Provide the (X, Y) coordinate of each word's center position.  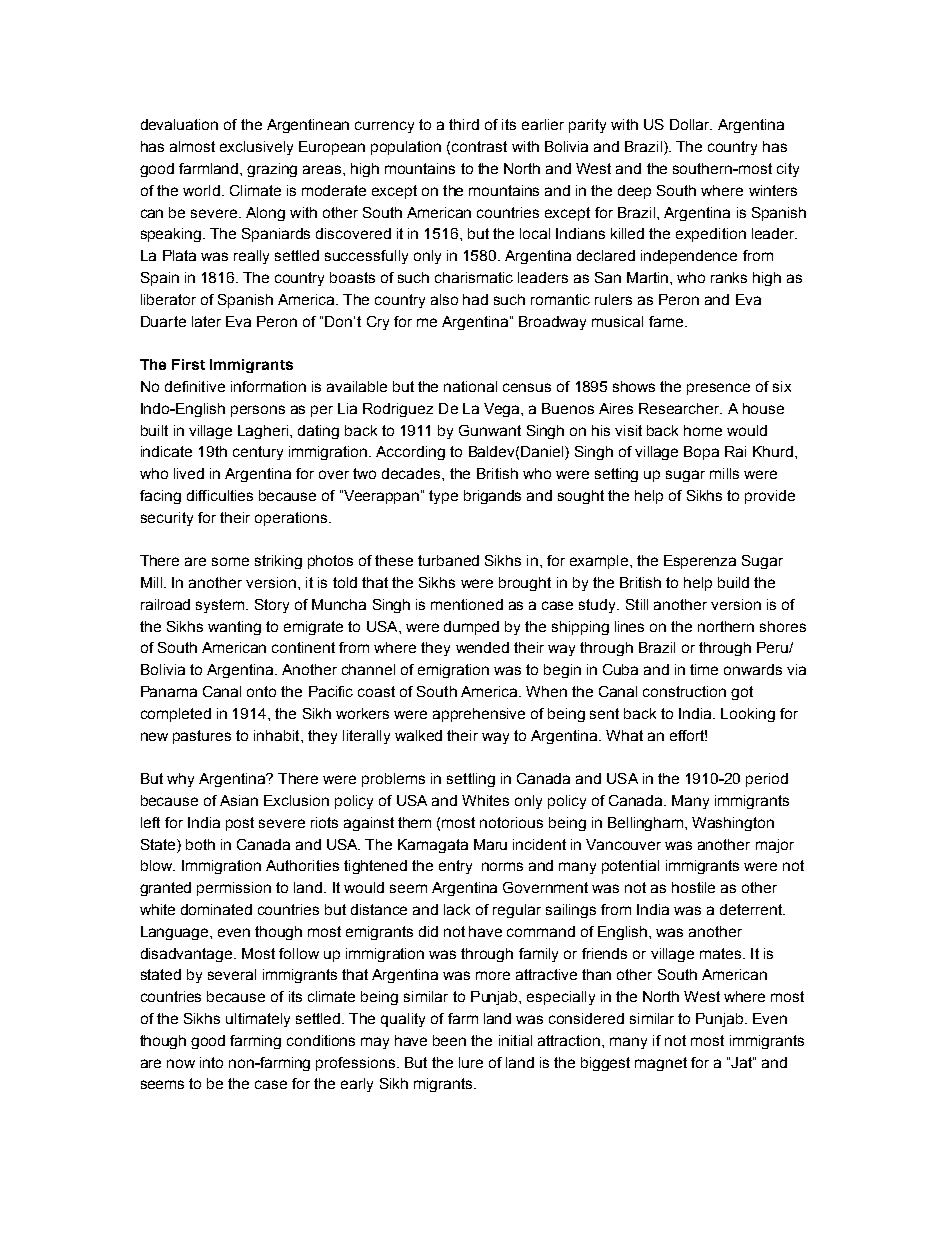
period (767, 780)
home (703, 430)
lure (471, 1062)
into (211, 1062)
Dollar (691, 124)
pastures (202, 737)
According (410, 453)
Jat (742, 1062)
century (258, 453)
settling (471, 780)
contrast (479, 146)
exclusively (256, 148)
